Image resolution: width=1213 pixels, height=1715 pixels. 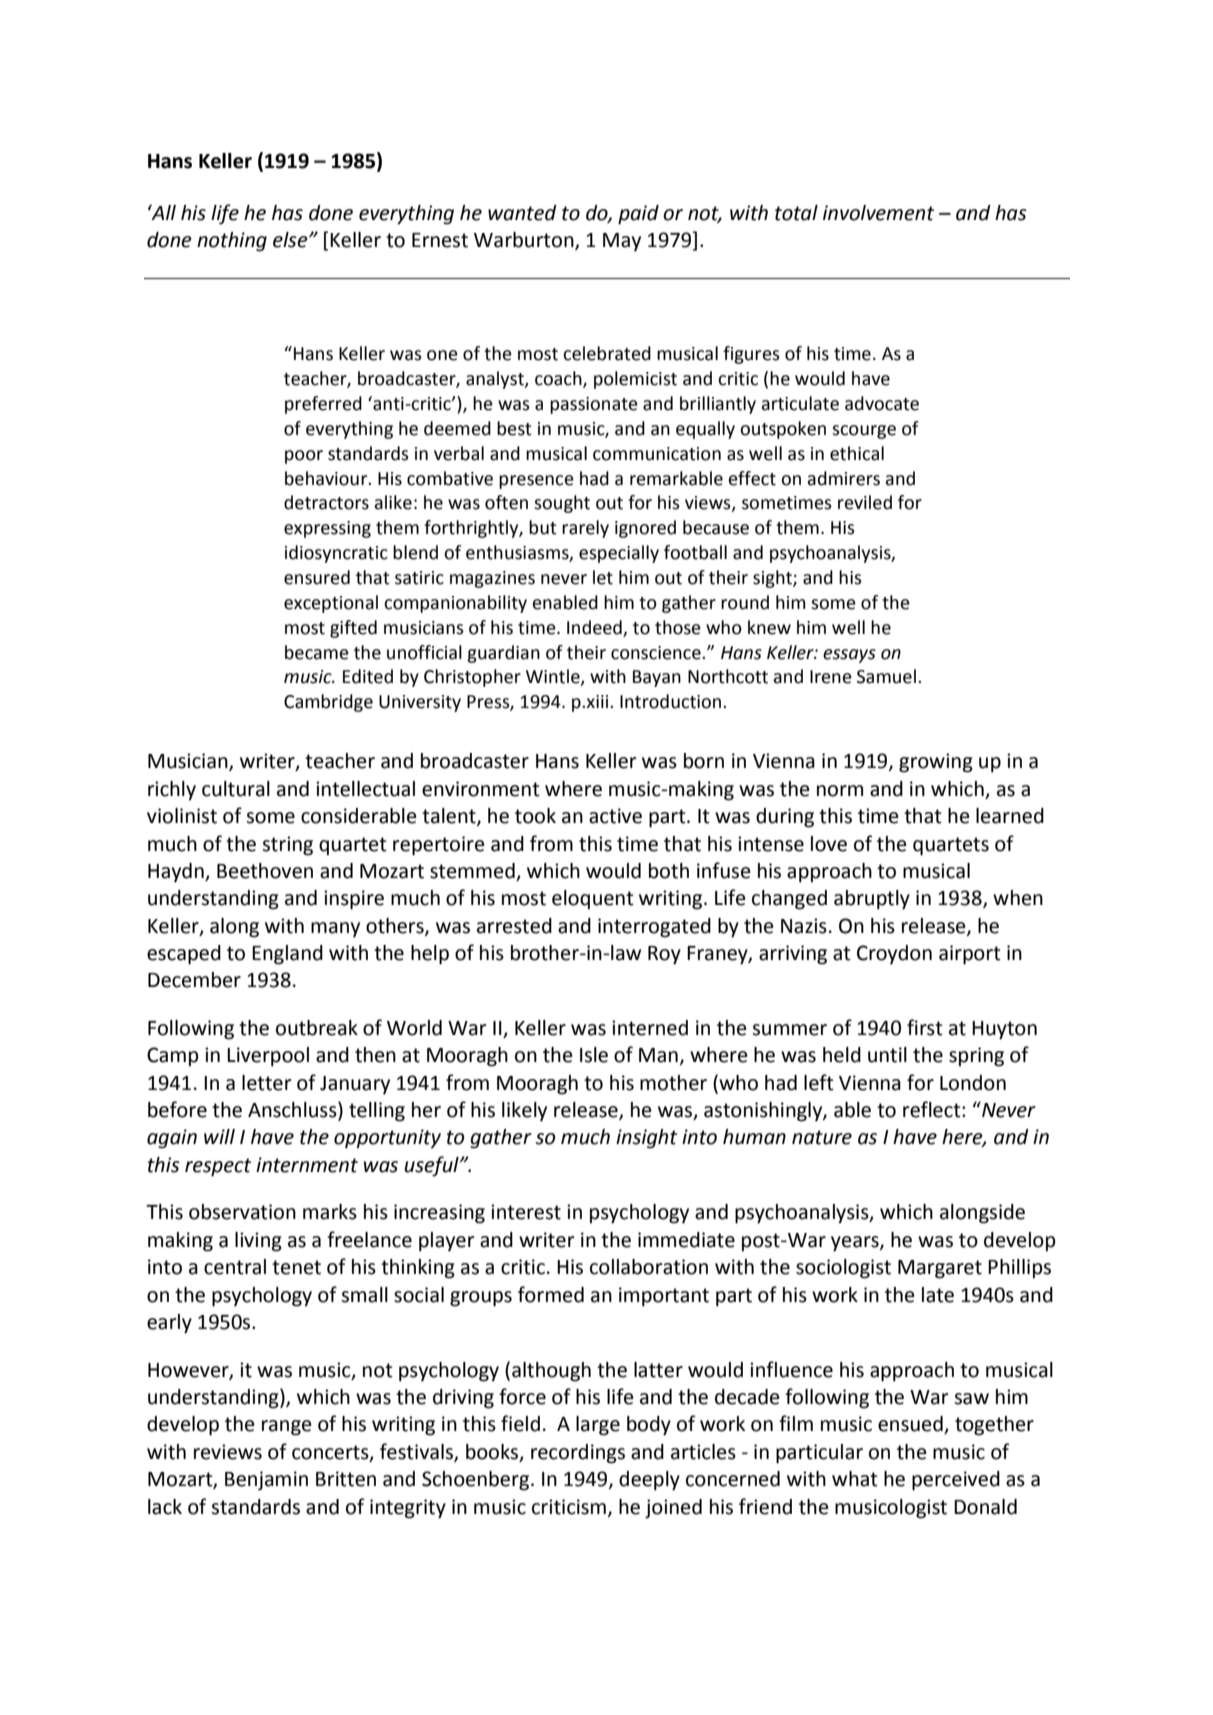 What do you see at coordinates (317, 577) in the screenshot?
I see `ensured` at bounding box center [317, 577].
